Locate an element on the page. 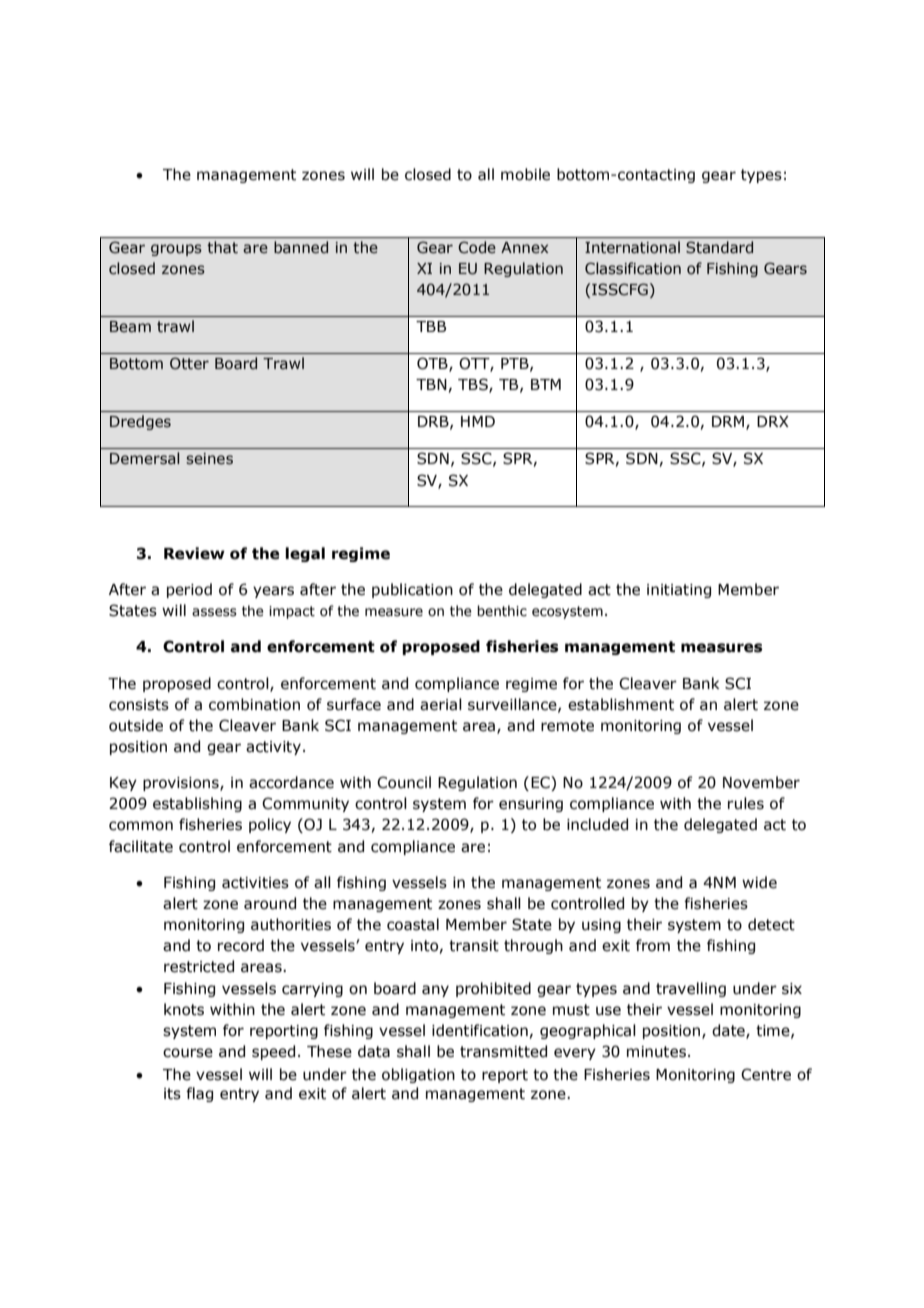  Code is located at coordinates (477, 247).
